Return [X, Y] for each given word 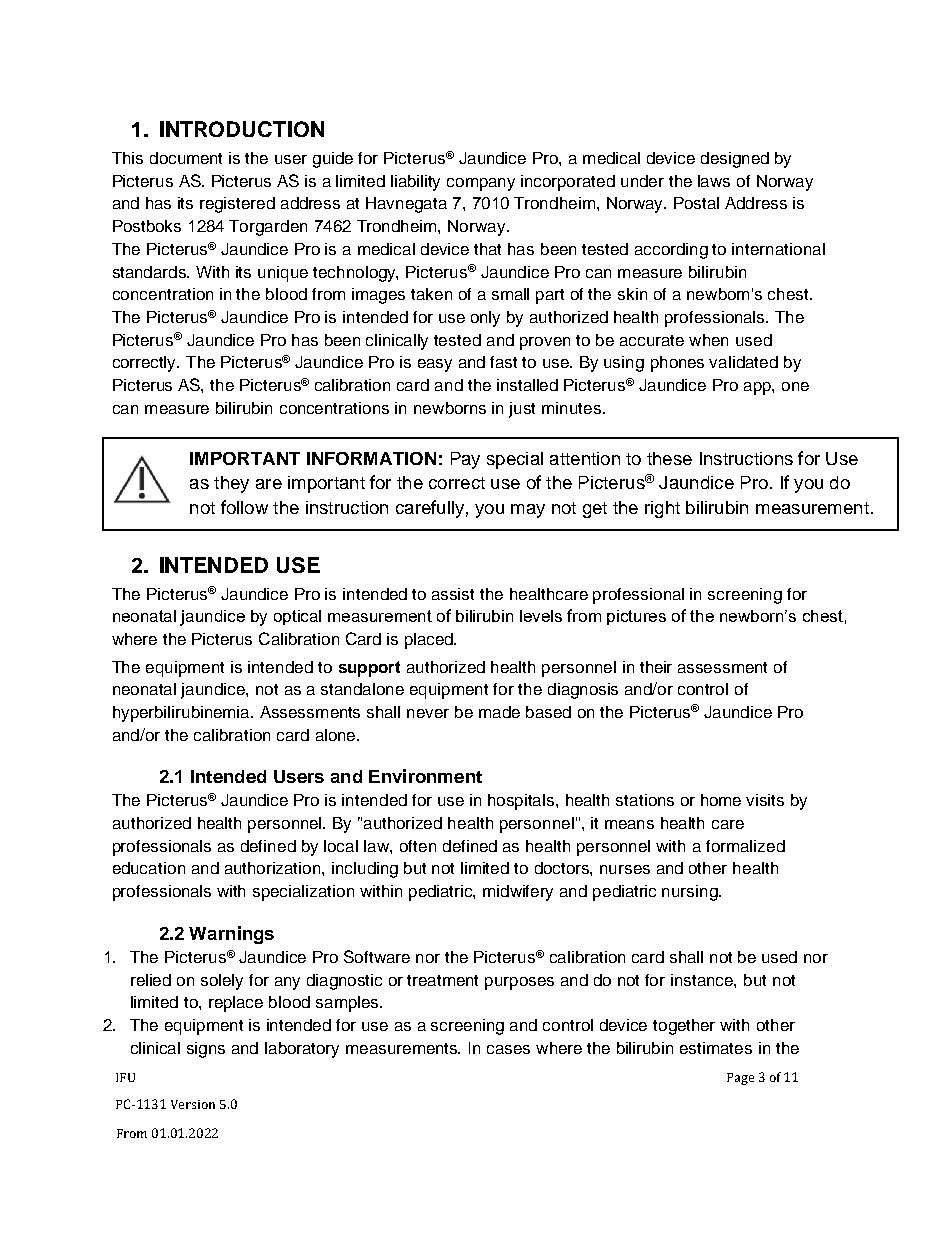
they [231, 484]
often [418, 846]
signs [206, 1050]
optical [297, 617]
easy [435, 365]
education [149, 868]
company [481, 184]
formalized [745, 846]
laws [714, 181]
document [186, 158]
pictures [636, 617]
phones [677, 364]
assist [453, 594]
